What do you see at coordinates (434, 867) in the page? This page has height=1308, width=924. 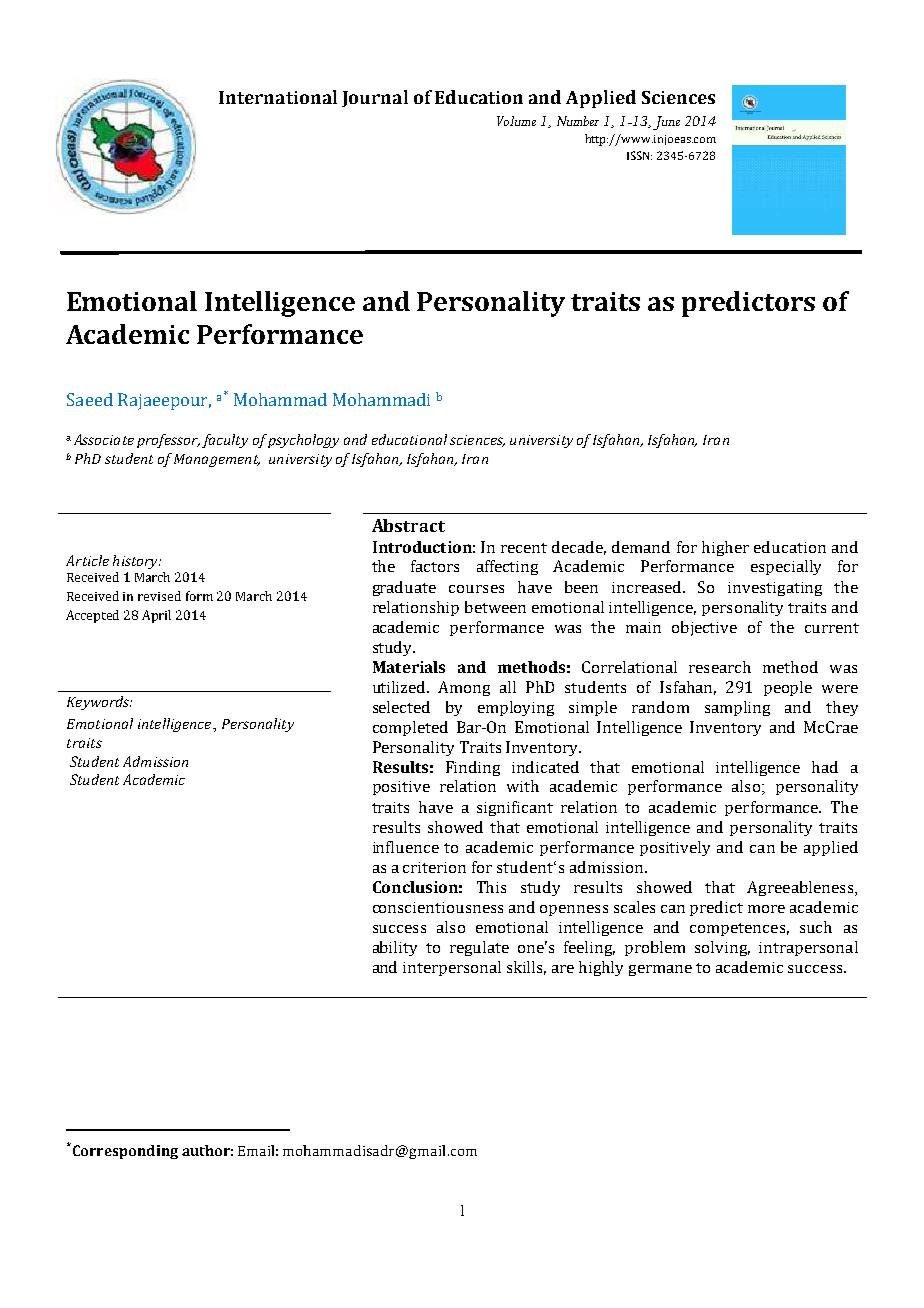 I see `criterion` at bounding box center [434, 867].
